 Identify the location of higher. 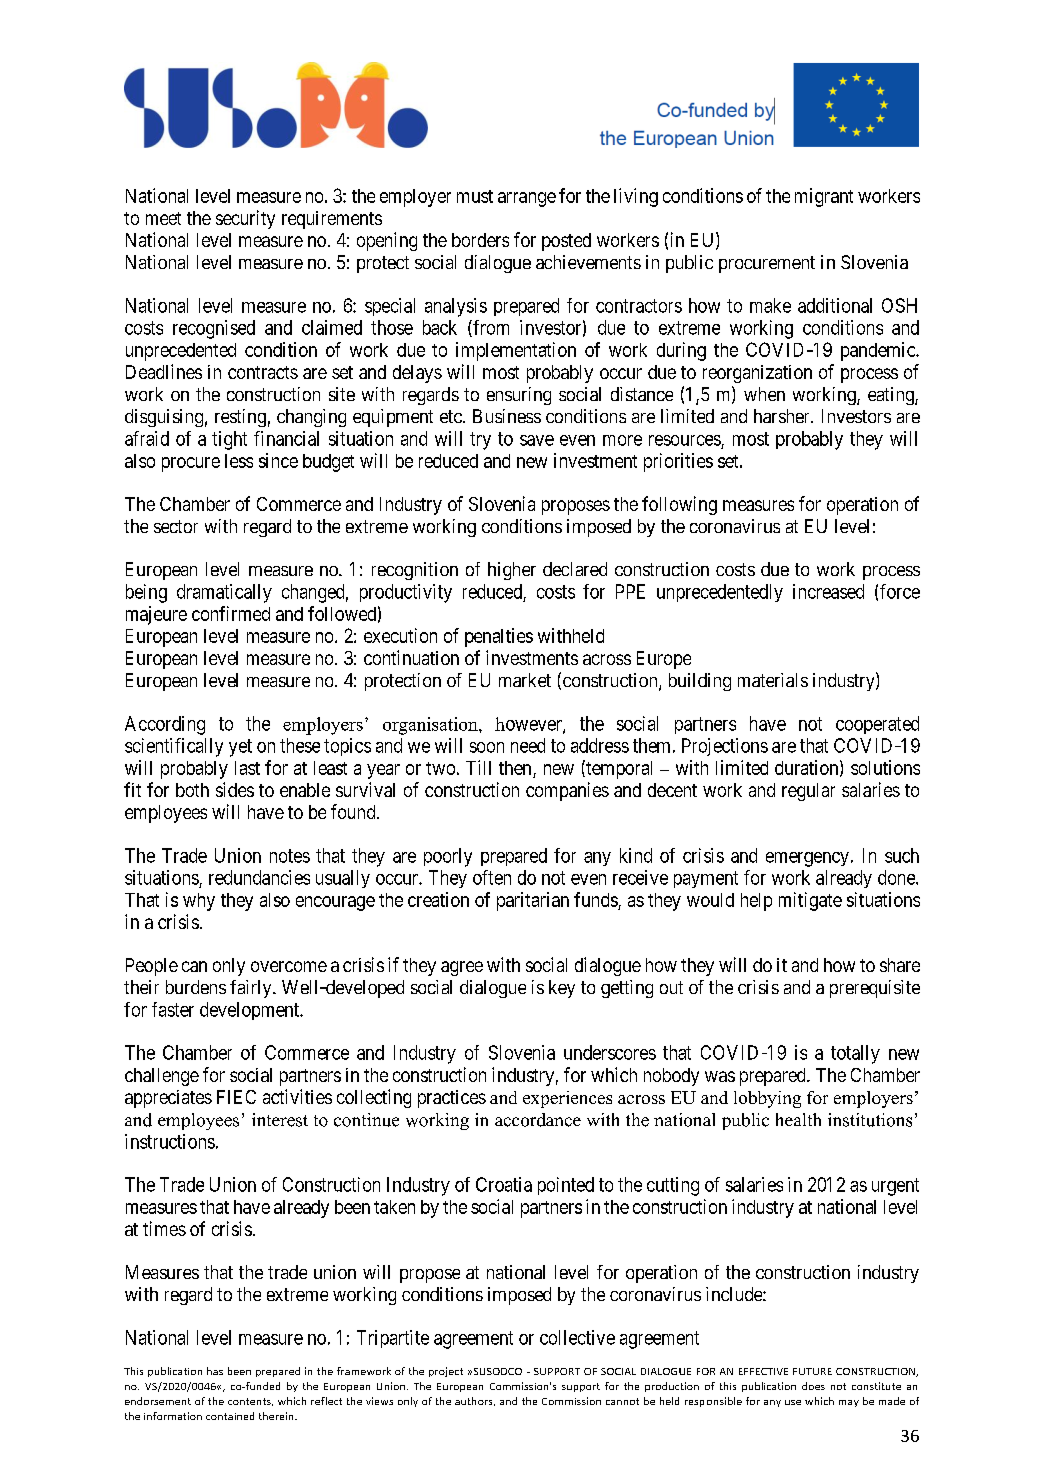
(512, 571).
